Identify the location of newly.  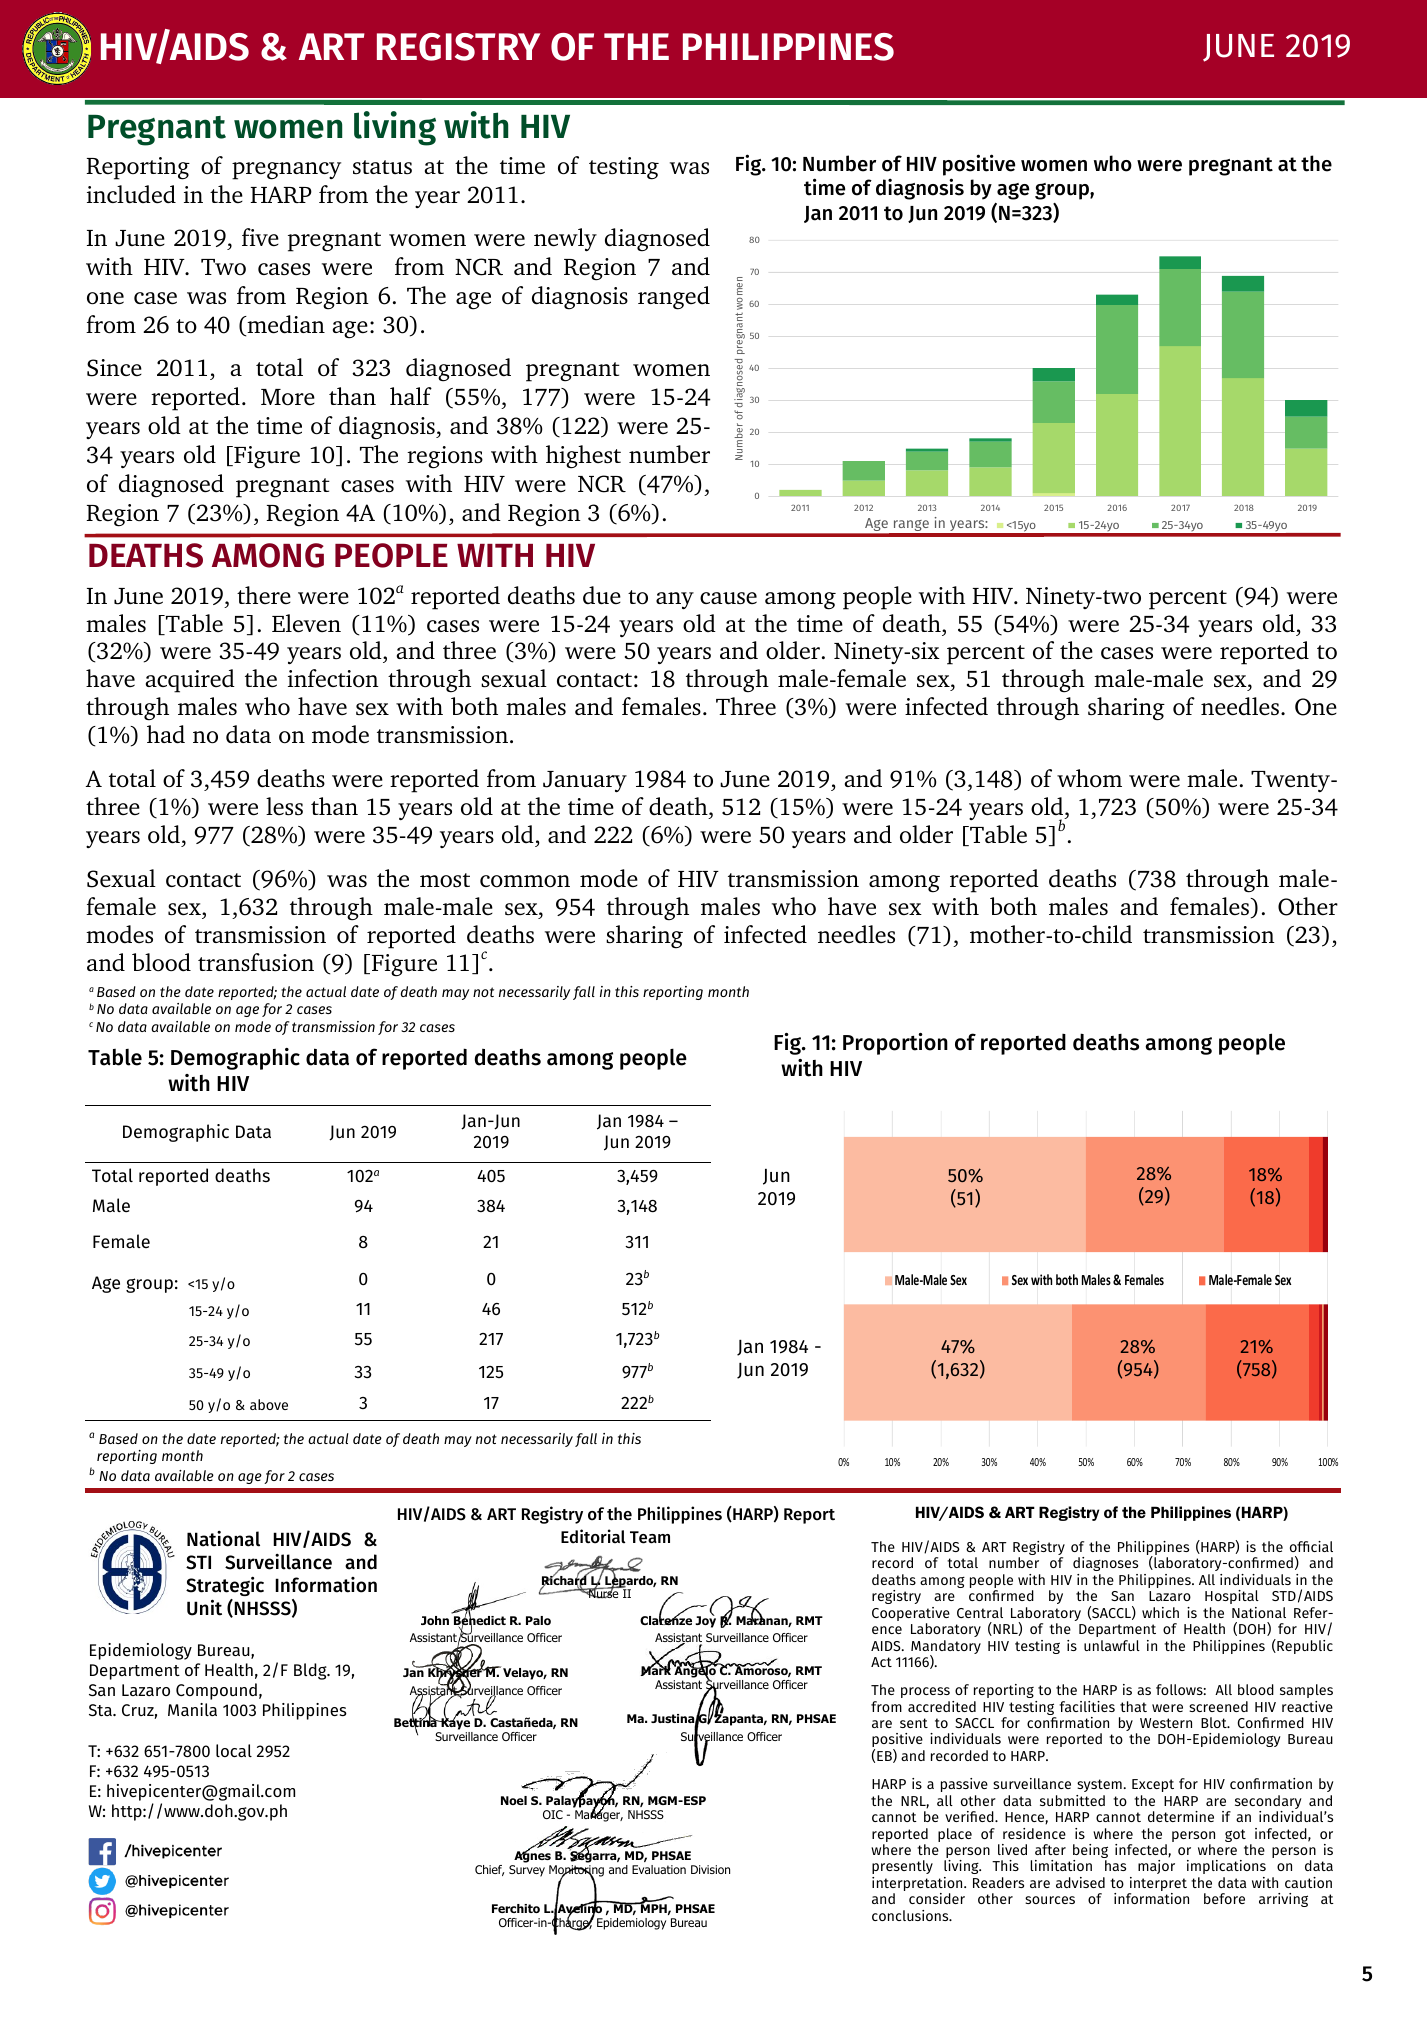
(565, 239).
